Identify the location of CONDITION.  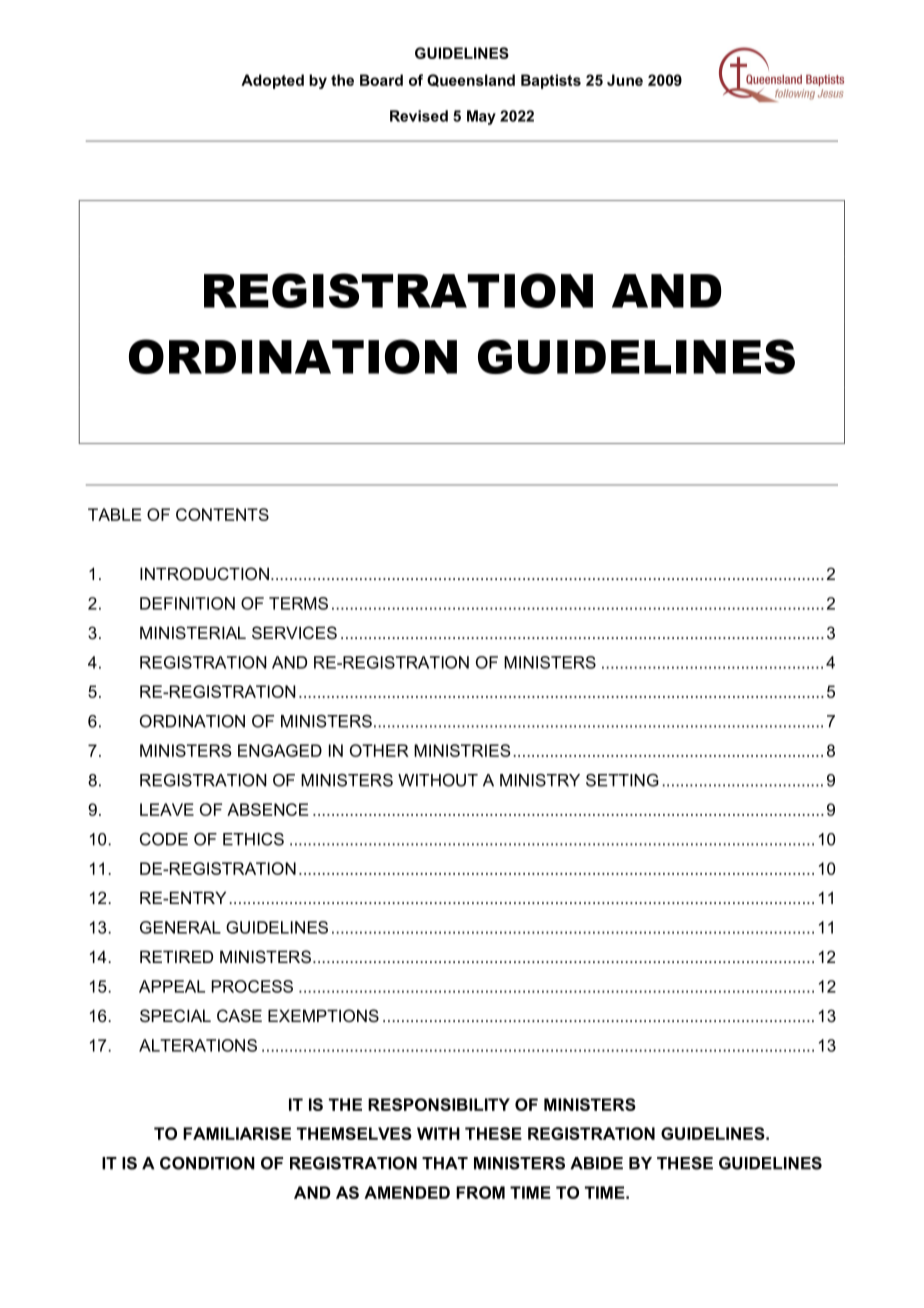
(207, 1163).
